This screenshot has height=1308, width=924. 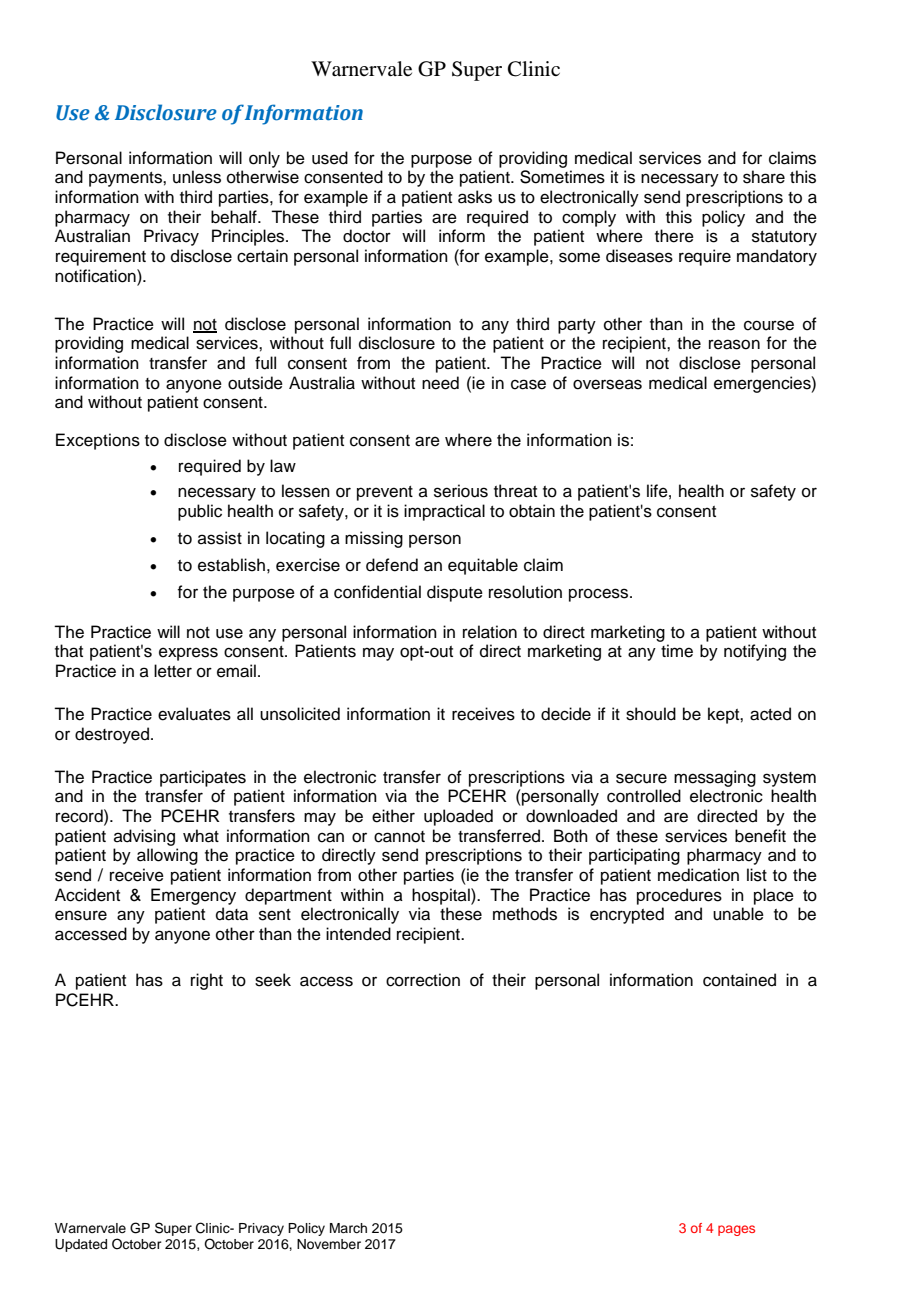 I want to click on March, so click(x=348, y=1228).
